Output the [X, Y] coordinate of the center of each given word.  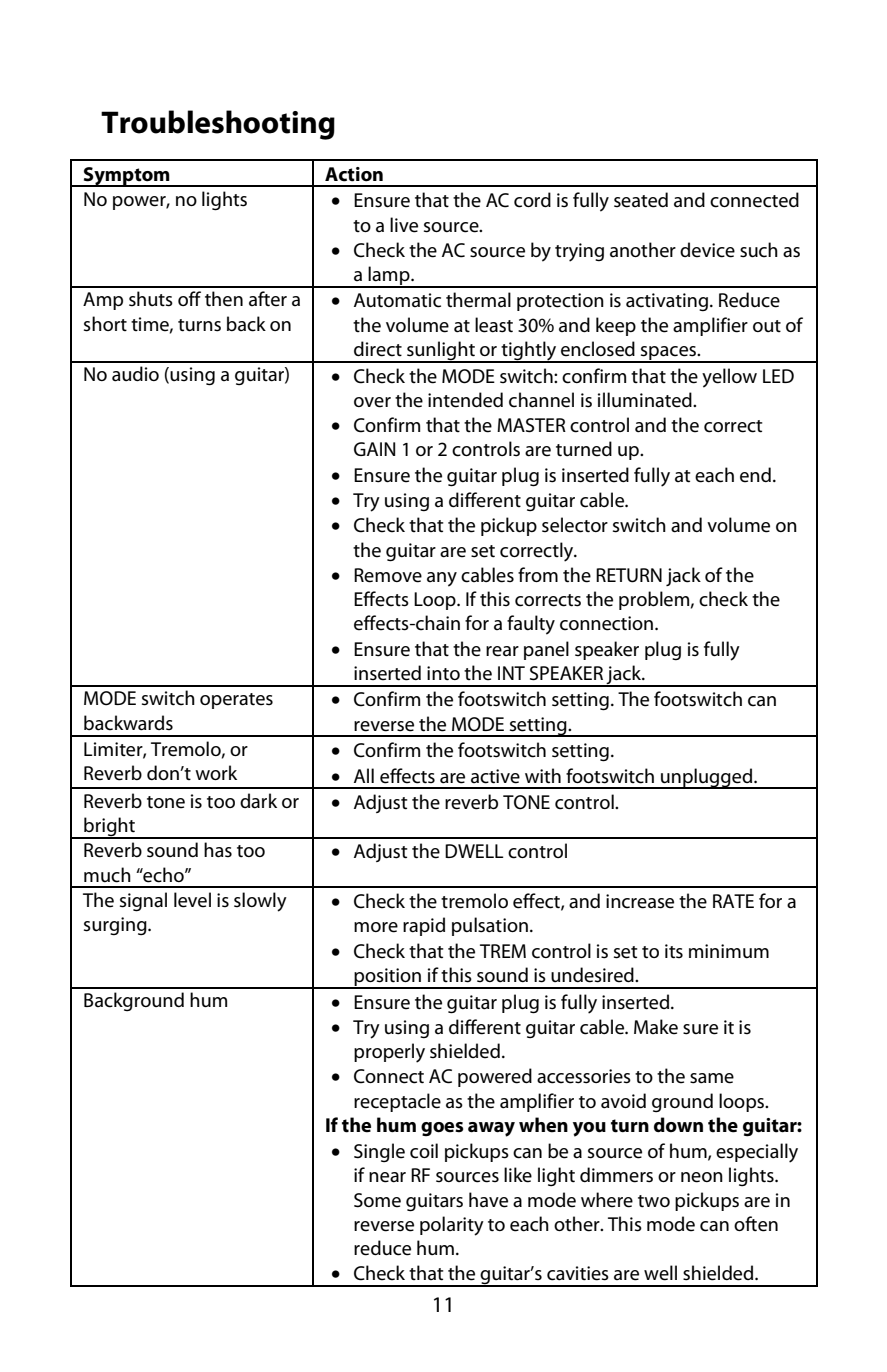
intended [465, 400]
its [674, 951]
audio [135, 374]
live [404, 225]
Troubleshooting [218, 125]
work [216, 772]
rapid [424, 926]
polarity [452, 1226]
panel [546, 650]
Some [377, 1200]
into [443, 673]
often [756, 1224]
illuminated [646, 400]
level [192, 900]
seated [641, 200]
